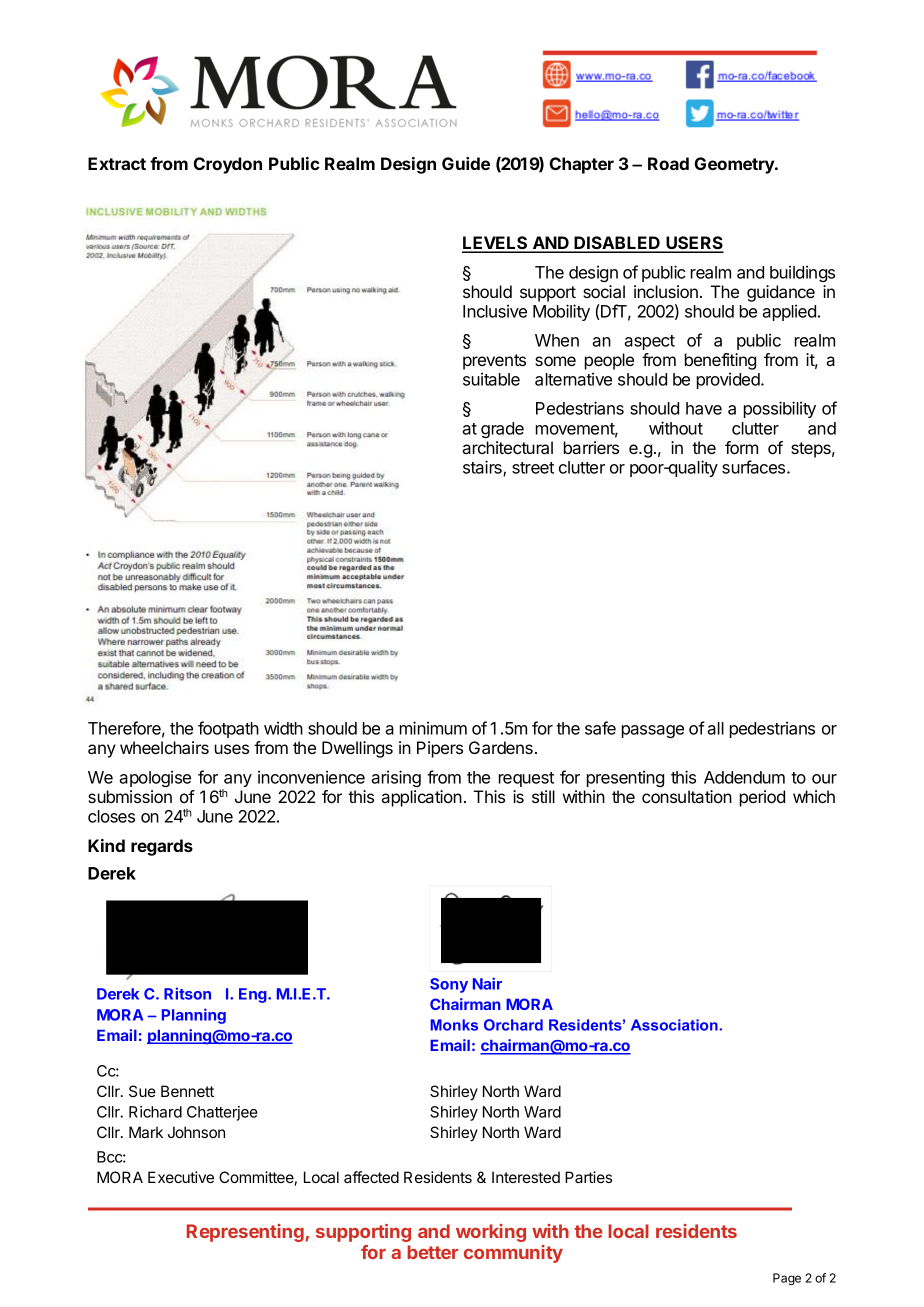 The width and height of the image is (924, 1307). What do you see at coordinates (735, 165) in the image?
I see `Geometry` at bounding box center [735, 165].
